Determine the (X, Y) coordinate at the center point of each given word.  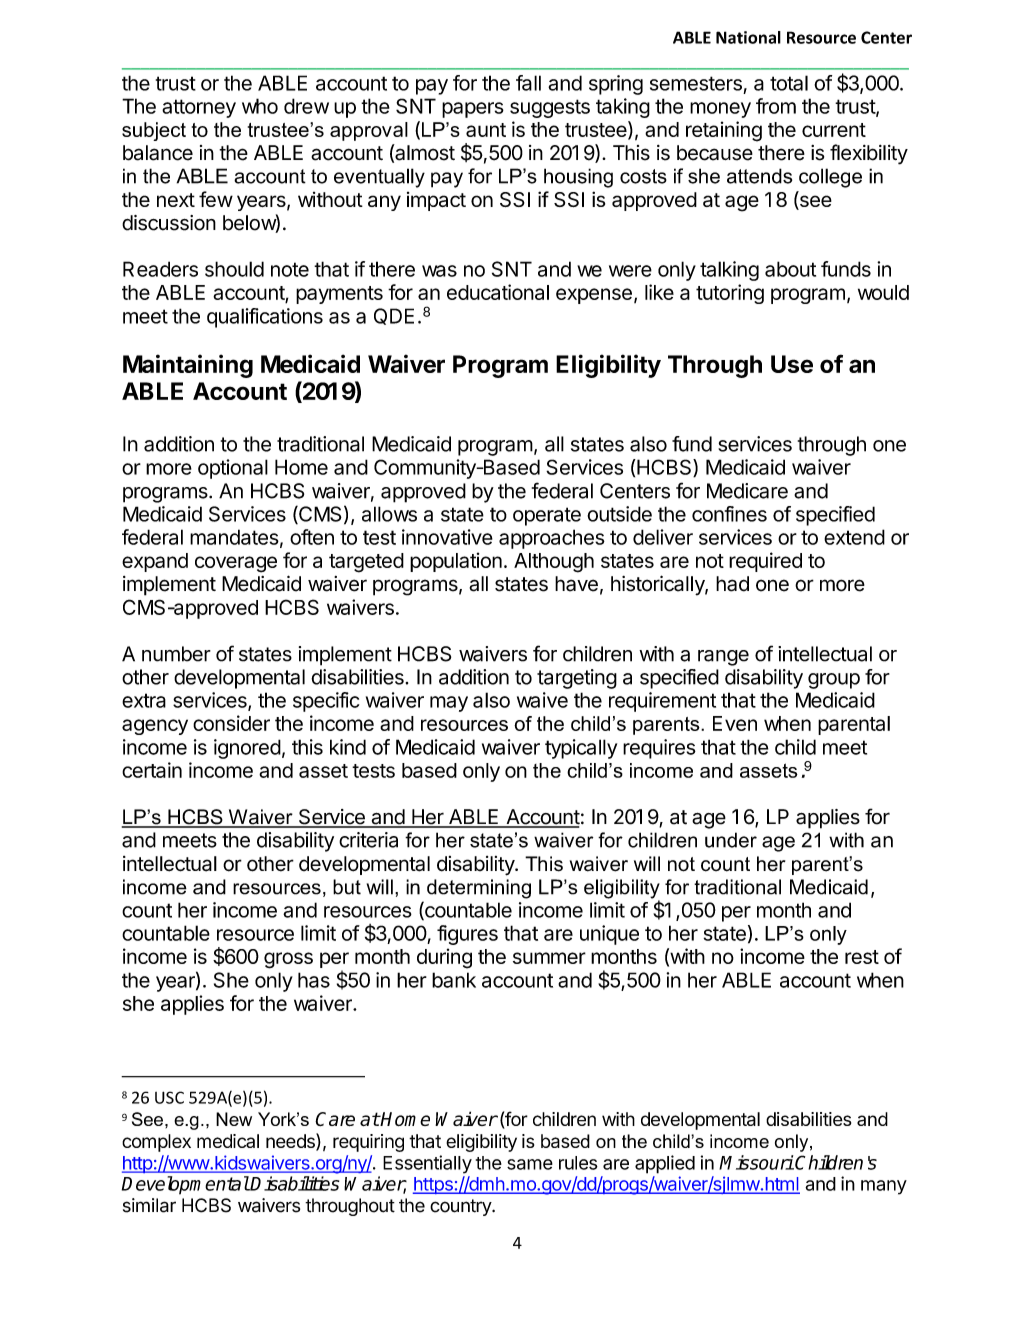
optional (233, 469)
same (530, 1164)
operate (547, 516)
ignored (247, 749)
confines (729, 514)
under (731, 840)
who (260, 106)
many (884, 1187)
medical (228, 1141)
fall (528, 83)
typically (581, 749)
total (789, 83)
